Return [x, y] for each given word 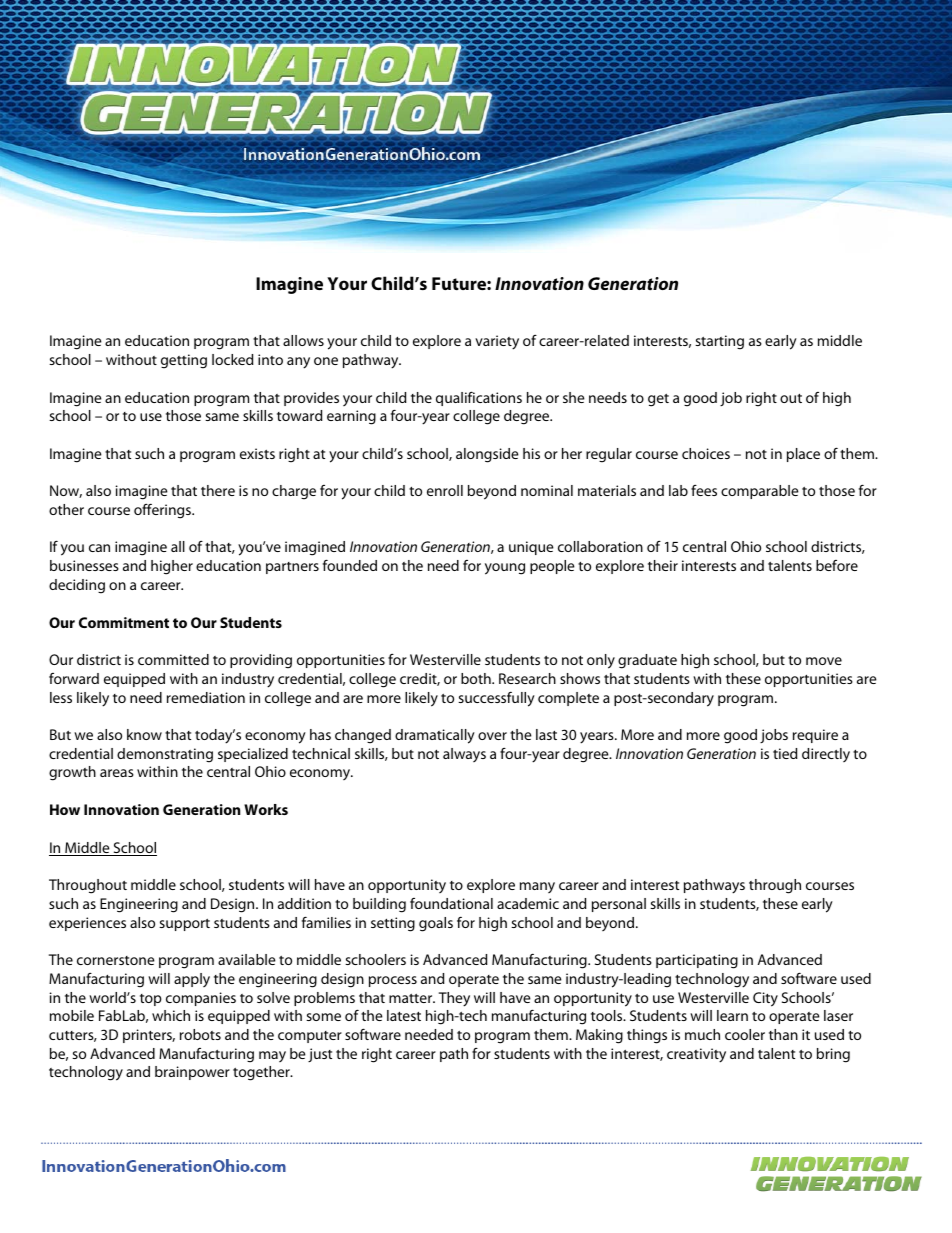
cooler [745, 1034]
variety [497, 342]
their [663, 565]
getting [184, 361]
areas [117, 773]
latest [404, 1015]
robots [200, 1034]
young [505, 569]
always [464, 755]
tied [785, 753]
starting [719, 342]
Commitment [124, 622]
